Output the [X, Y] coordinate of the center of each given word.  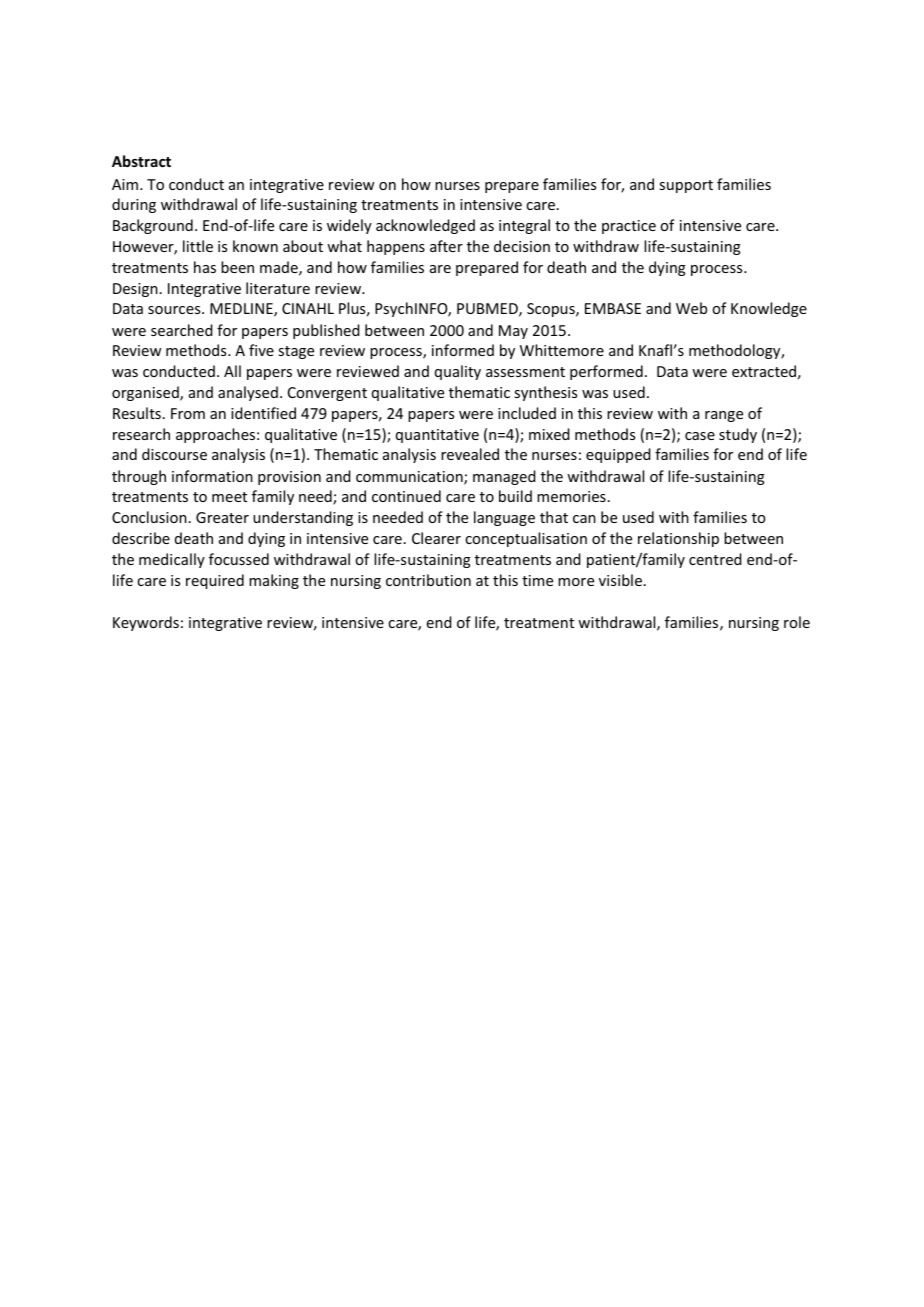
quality [458, 372]
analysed [248, 393]
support [686, 186]
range [724, 416]
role [797, 622]
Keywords [146, 623]
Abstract [141, 161]
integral [524, 226]
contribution [428, 580]
